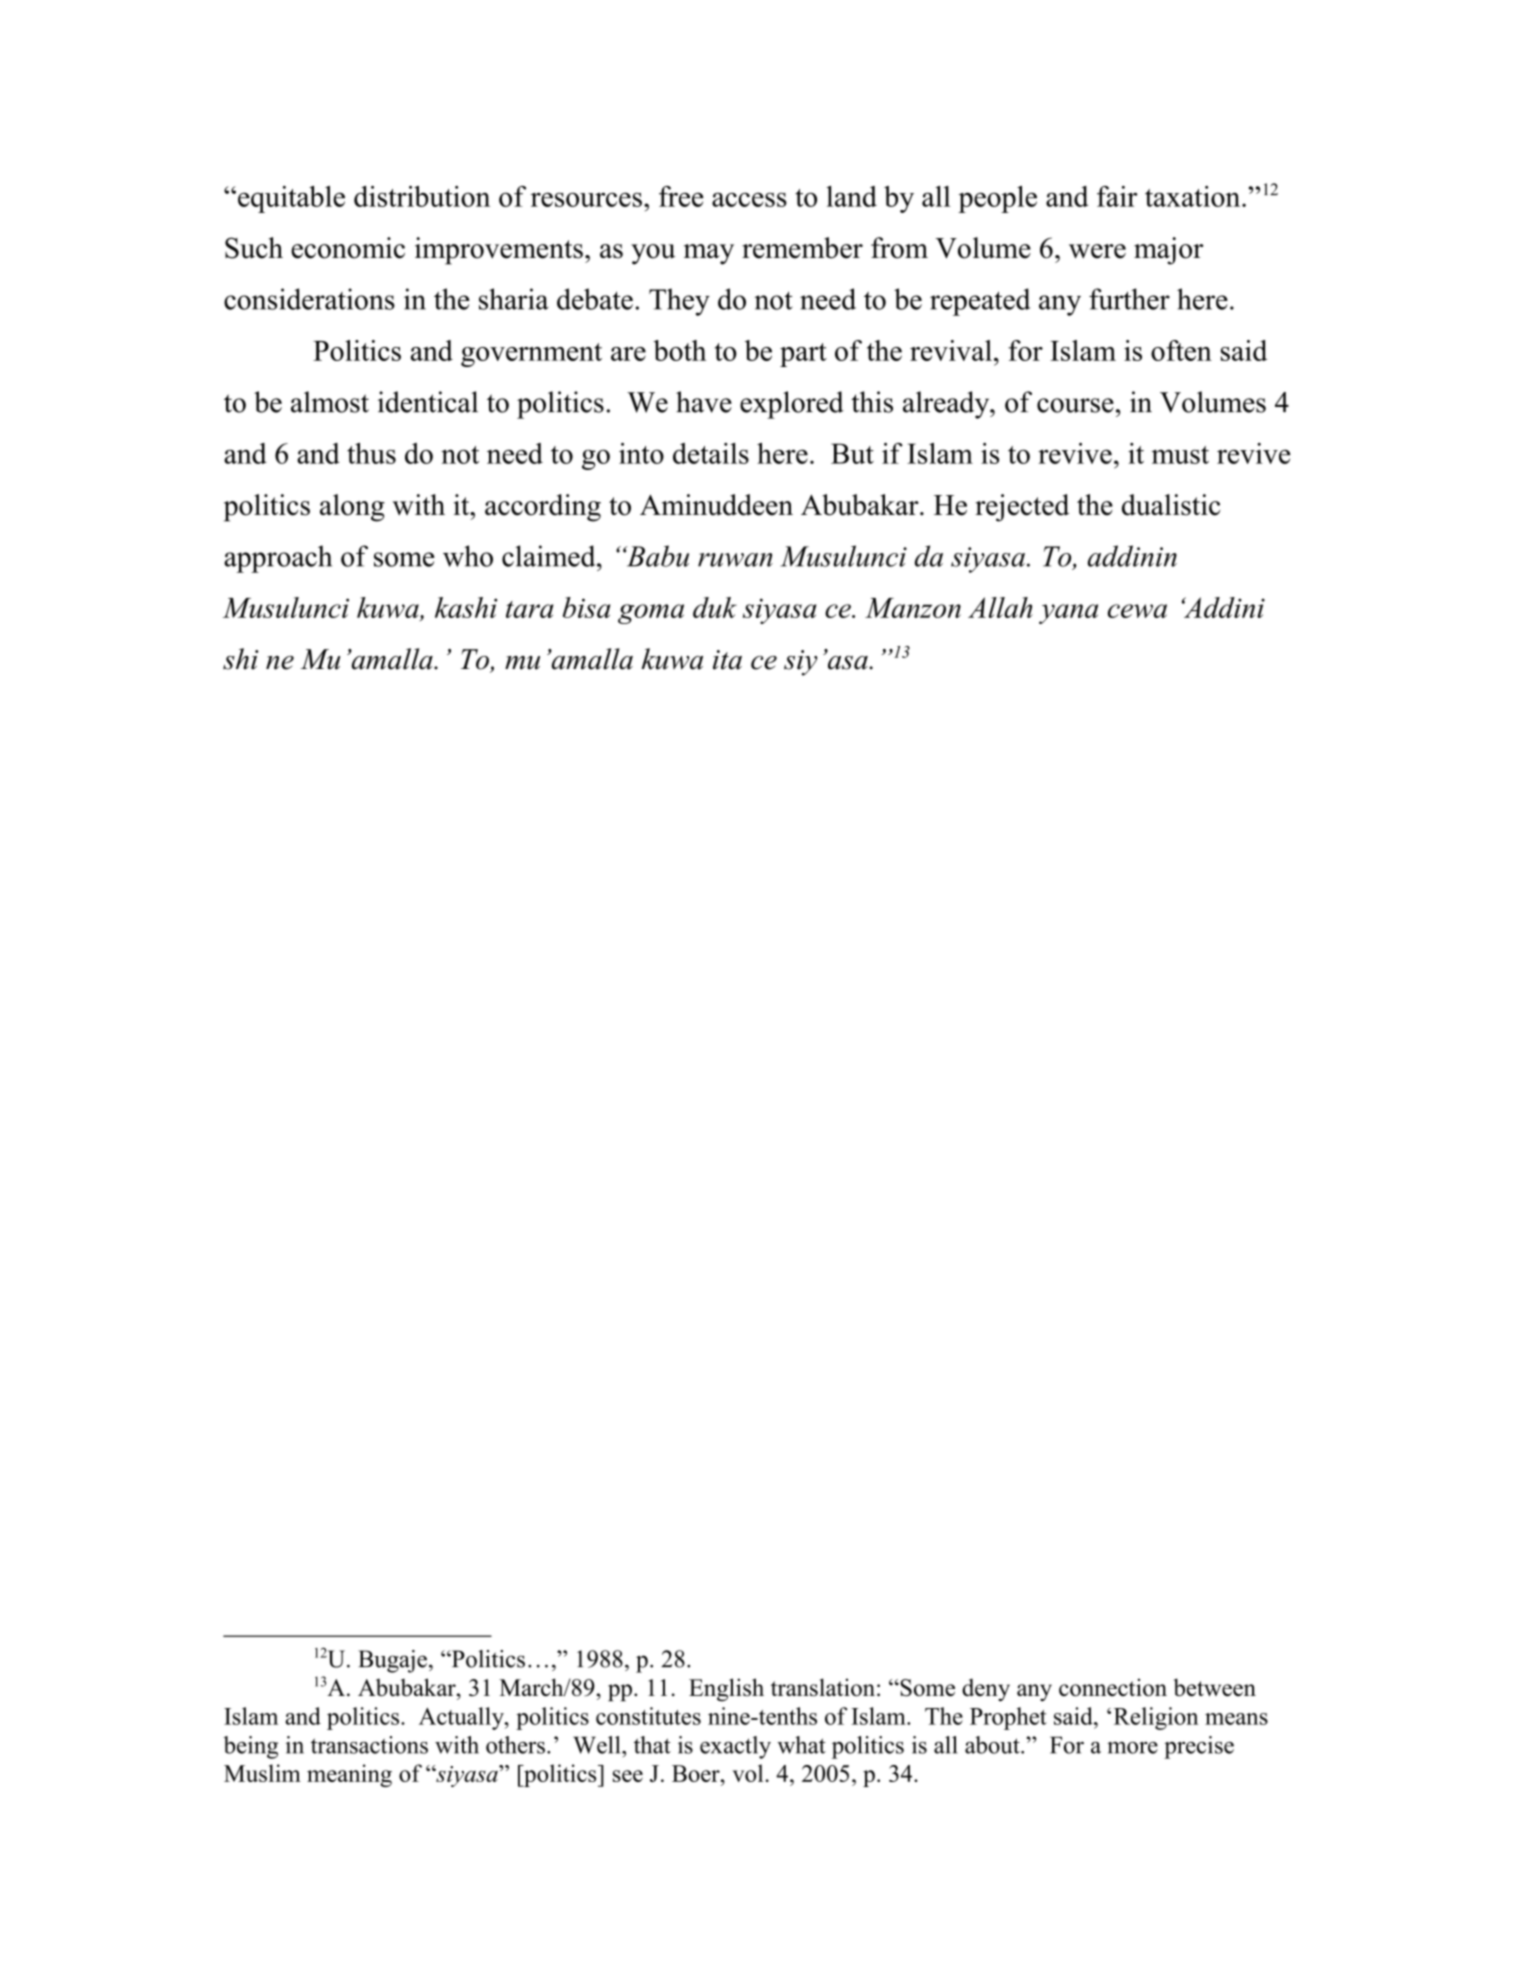 The width and height of the screenshot is (1519, 1966). What do you see at coordinates (530, 609) in the screenshot?
I see `tara` at bounding box center [530, 609].
